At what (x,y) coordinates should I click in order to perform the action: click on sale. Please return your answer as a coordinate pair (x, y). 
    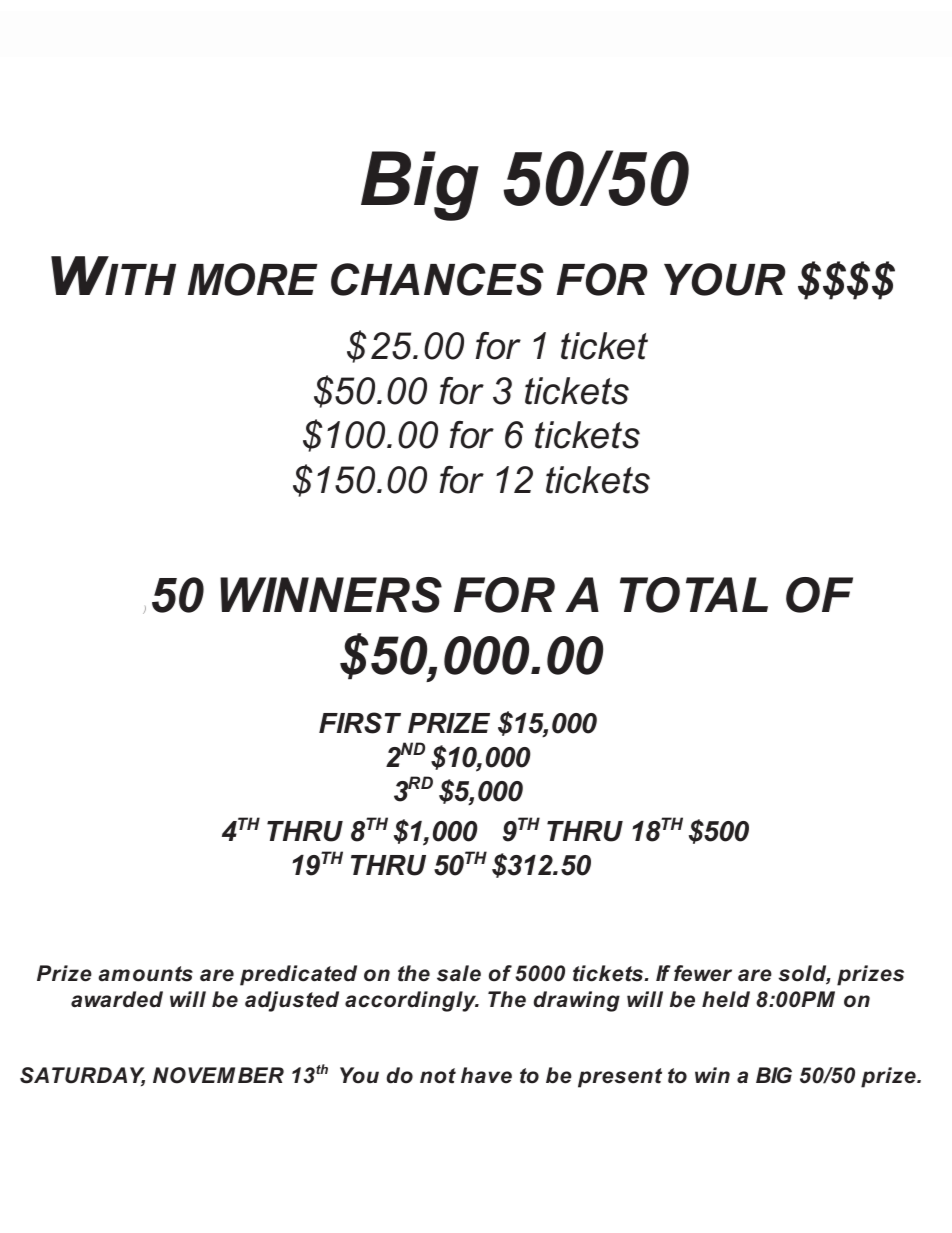
    Looking at the image, I should click on (459, 973).
